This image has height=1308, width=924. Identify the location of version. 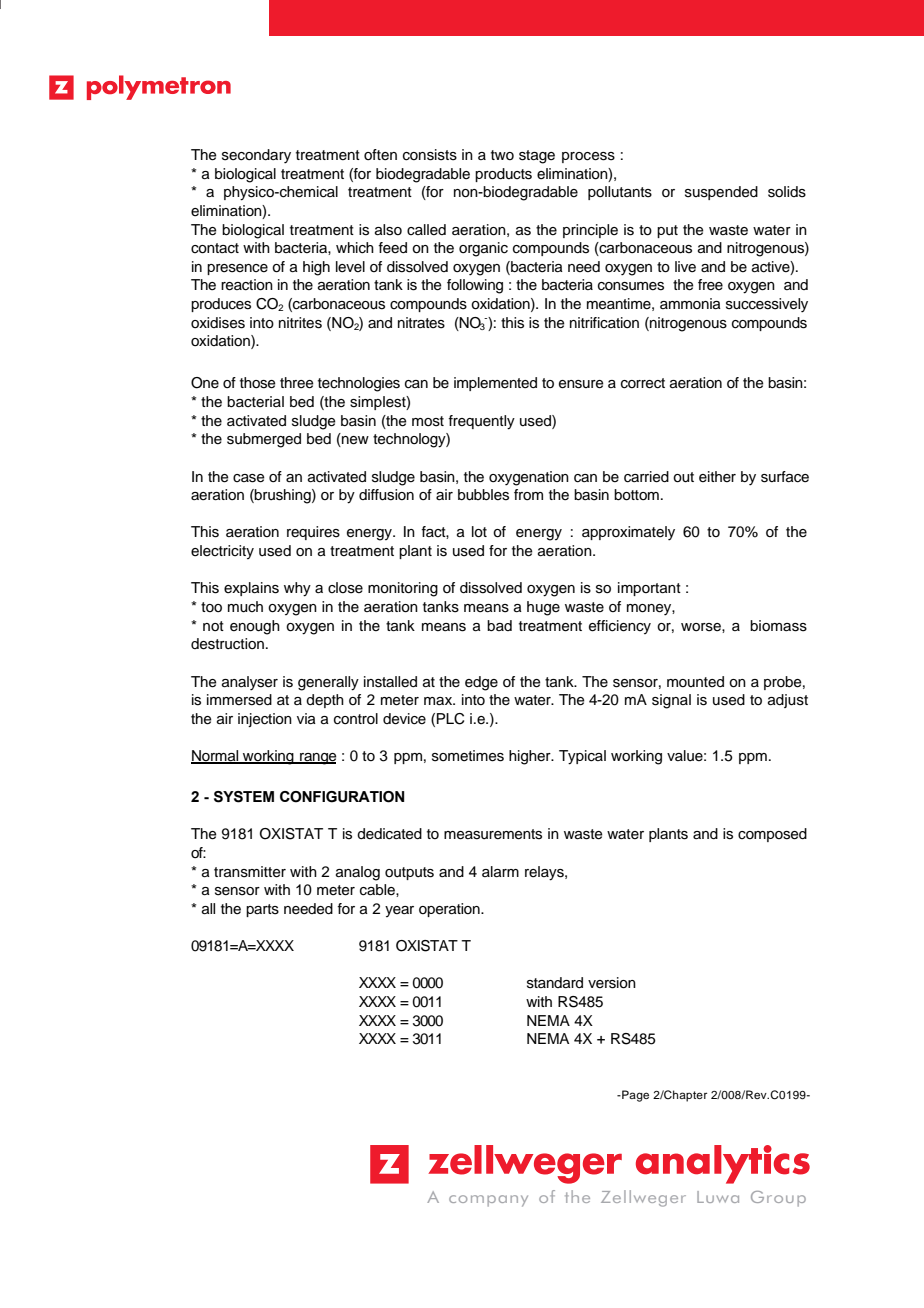
(612, 983).
